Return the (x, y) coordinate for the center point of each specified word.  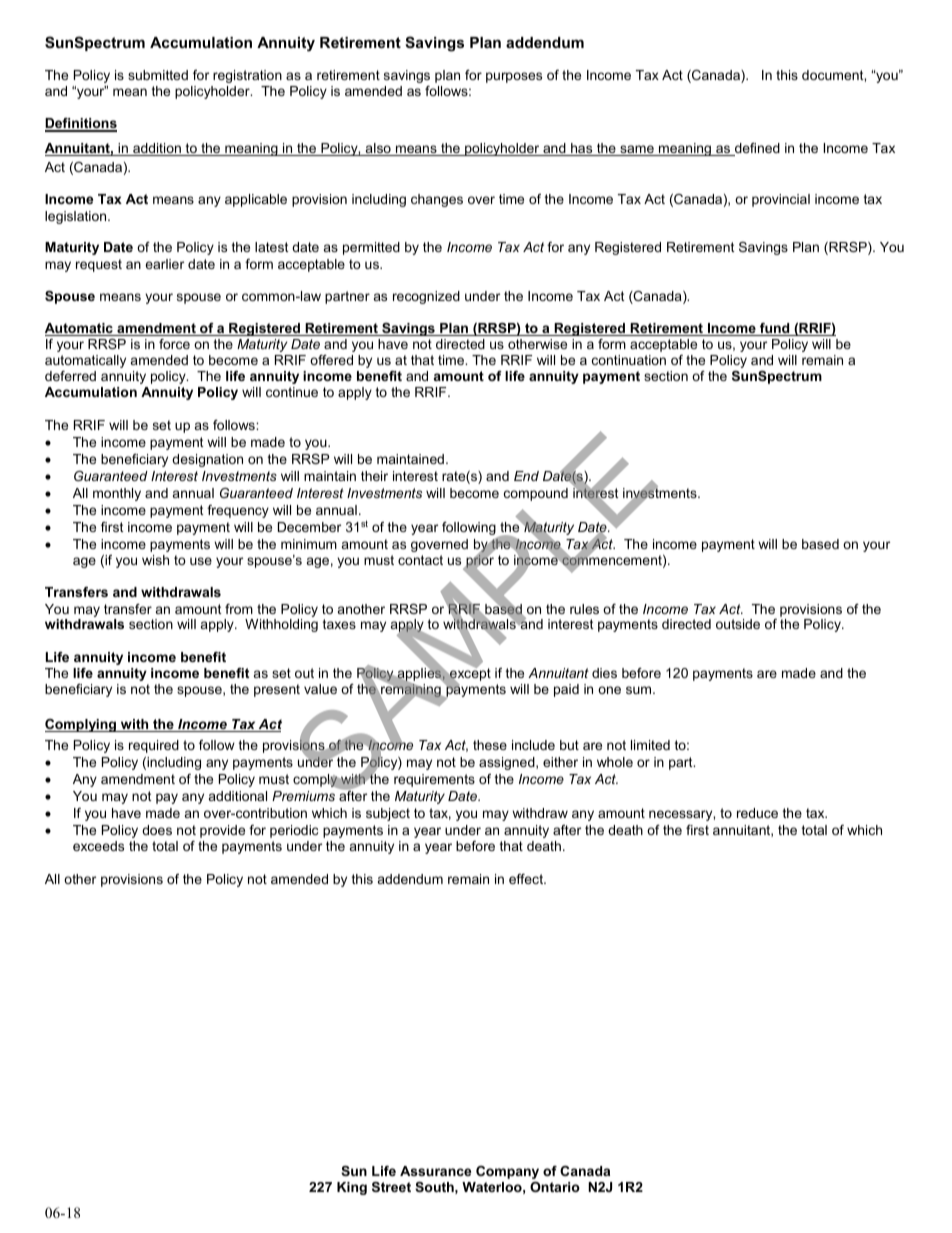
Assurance (435, 1171)
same (637, 150)
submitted (158, 75)
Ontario (555, 1187)
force (174, 344)
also (378, 149)
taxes (339, 624)
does (157, 830)
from (239, 609)
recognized (426, 297)
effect (527, 879)
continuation (629, 360)
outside (738, 624)
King (352, 1188)
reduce (757, 813)
